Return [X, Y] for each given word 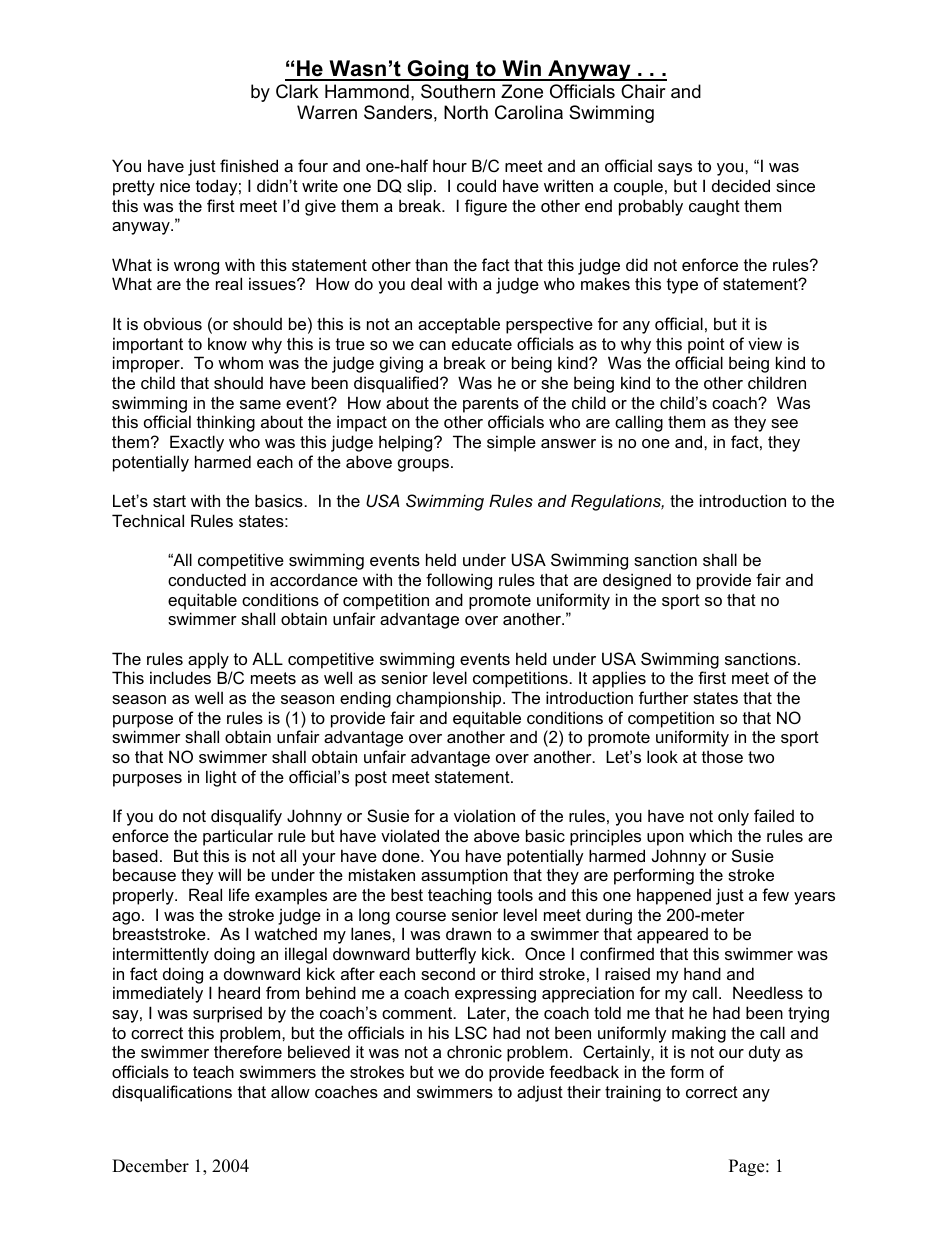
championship [450, 699]
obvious [173, 323]
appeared [672, 936]
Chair [643, 91]
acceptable [459, 325]
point [706, 345]
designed [637, 581]
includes [180, 677]
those [722, 756]
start [169, 501]
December [150, 1166]
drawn [468, 934]
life [239, 894]
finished [249, 165]
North [466, 112]
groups [423, 465]
